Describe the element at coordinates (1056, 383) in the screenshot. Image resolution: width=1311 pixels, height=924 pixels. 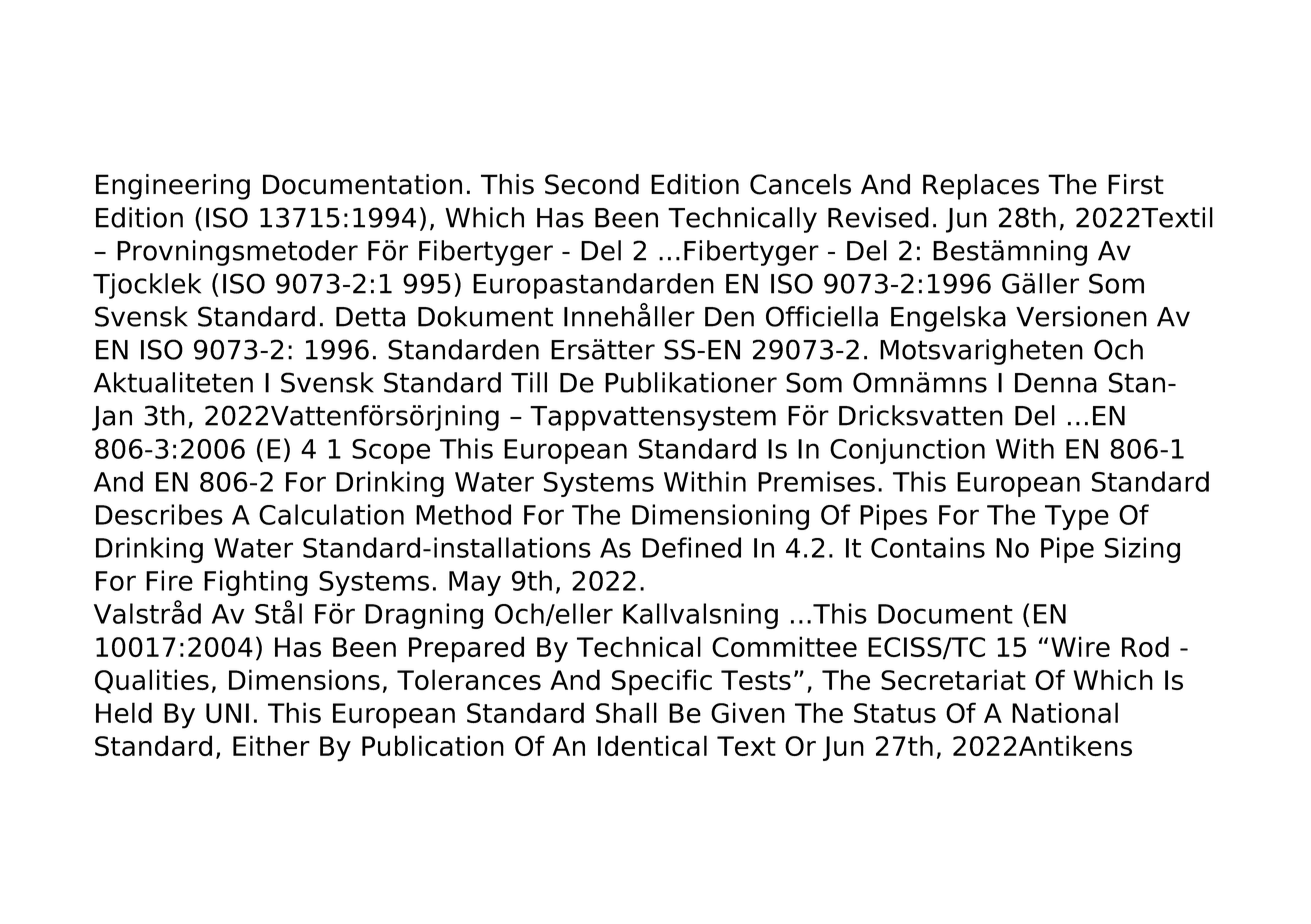
I see `Denna` at that location.
